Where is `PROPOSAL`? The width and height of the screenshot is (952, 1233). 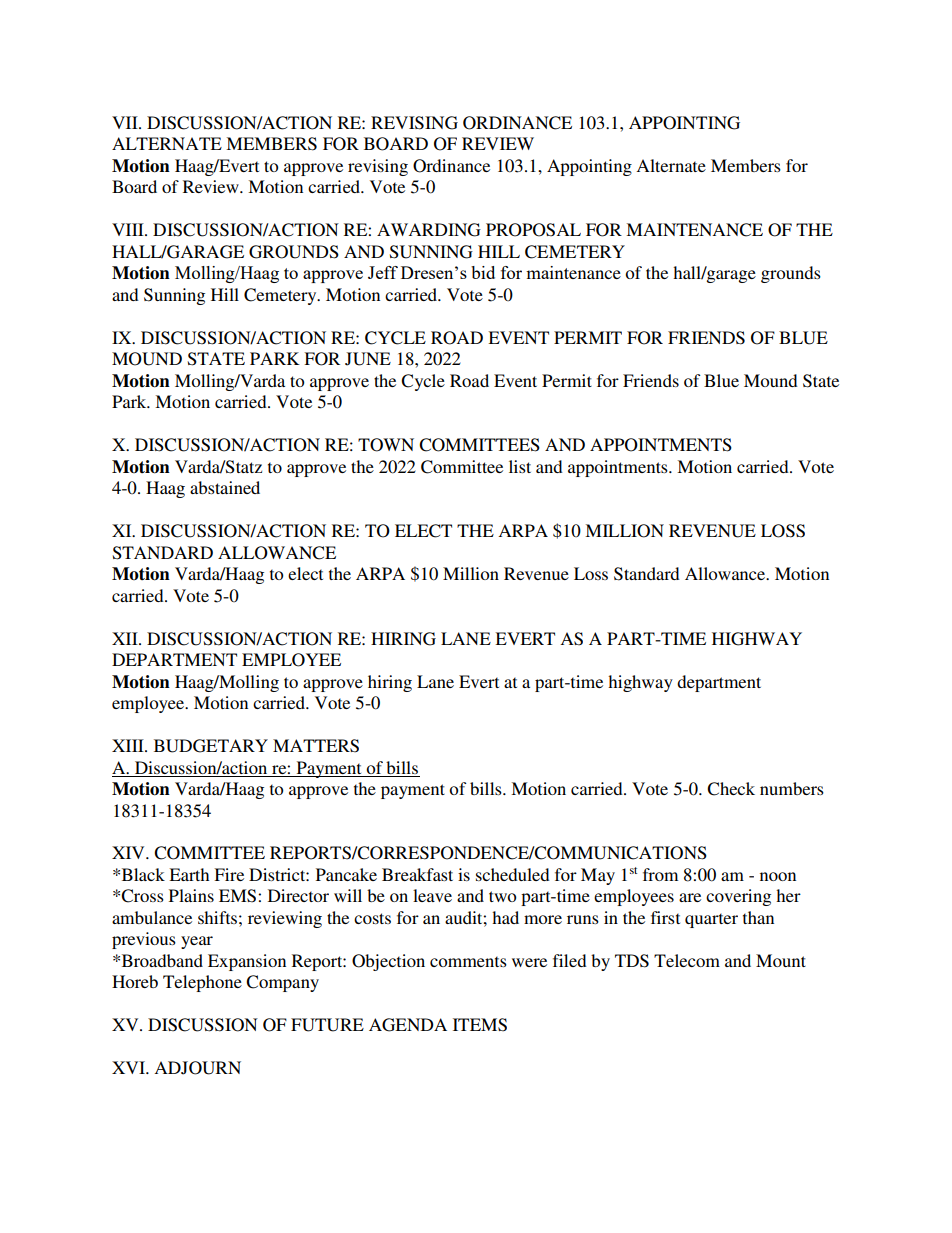 PROPOSAL is located at coordinates (533, 230).
